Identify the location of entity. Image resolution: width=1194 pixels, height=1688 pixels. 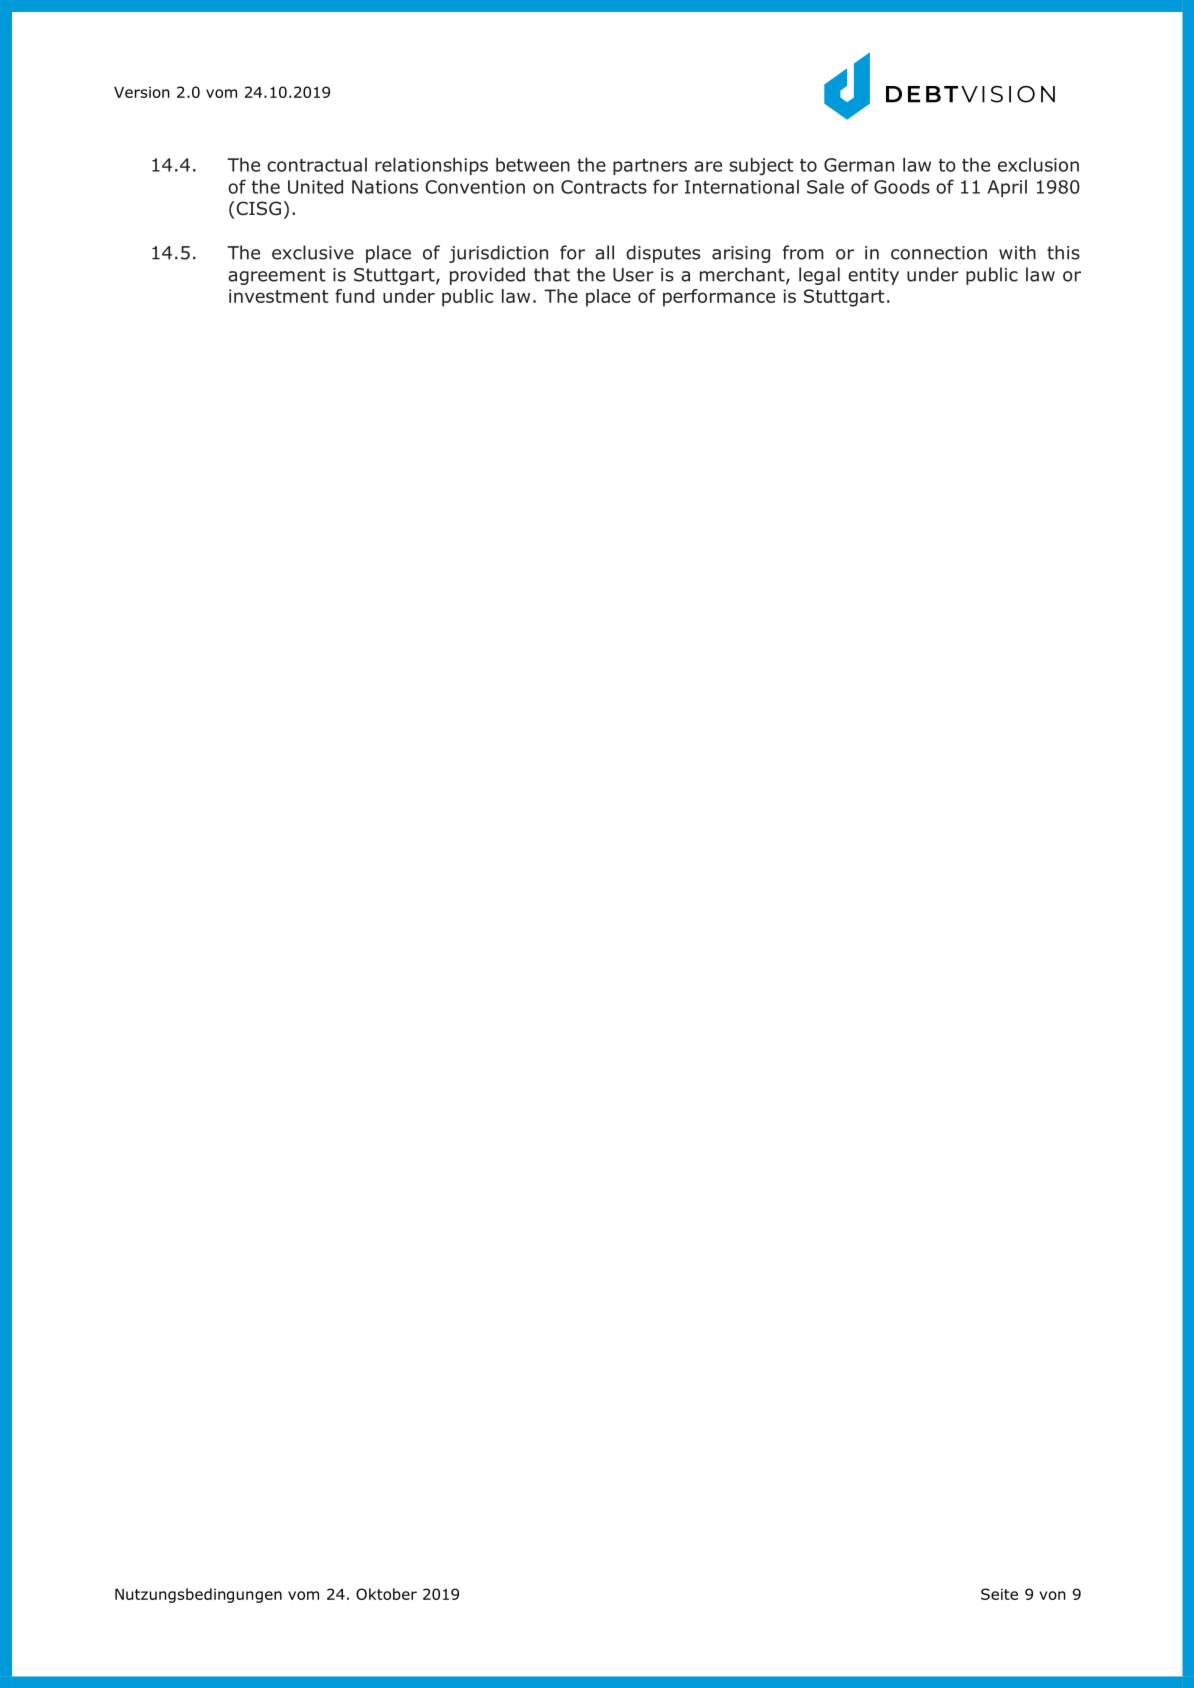
(873, 276).
